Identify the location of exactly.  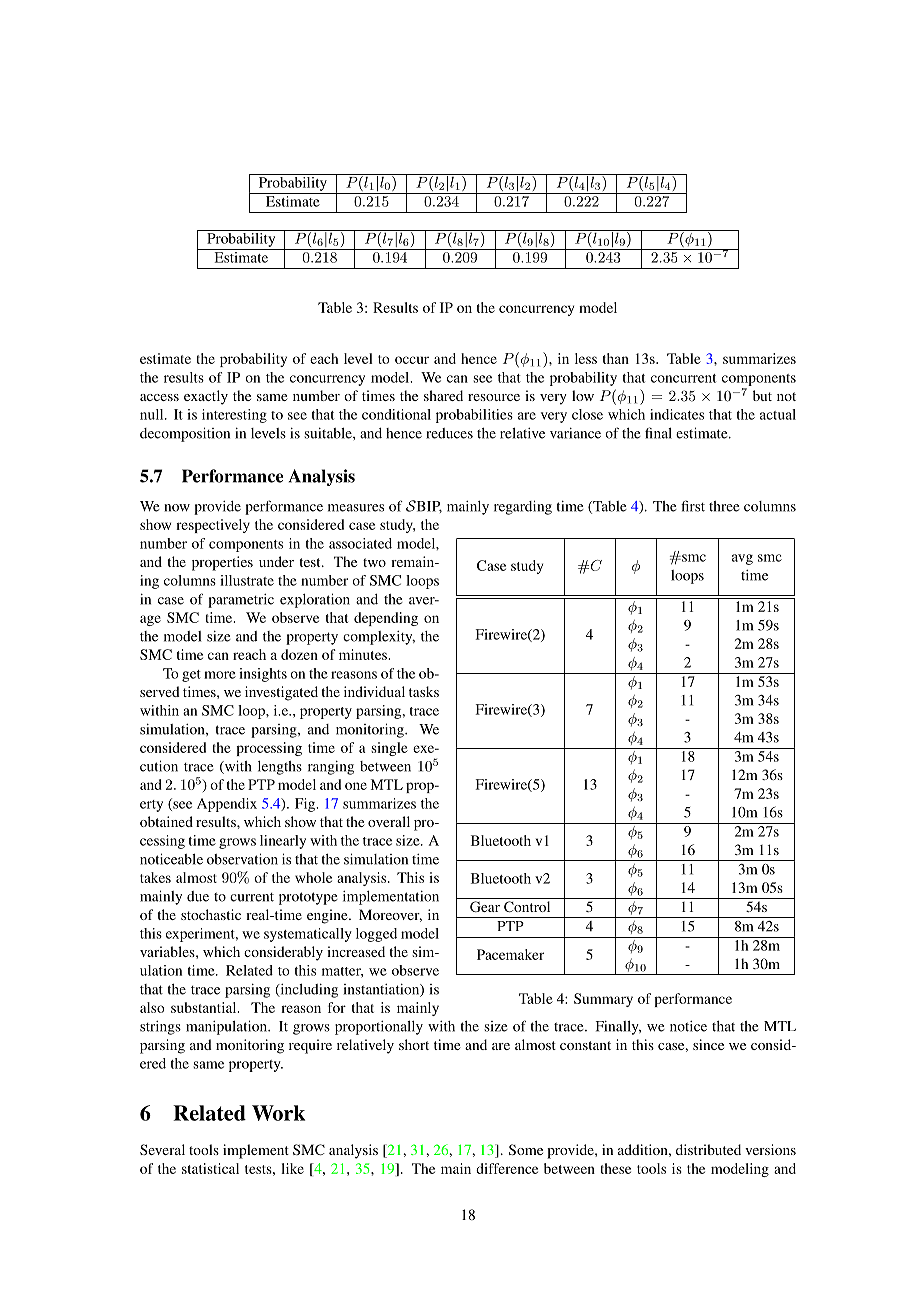
(206, 397).
